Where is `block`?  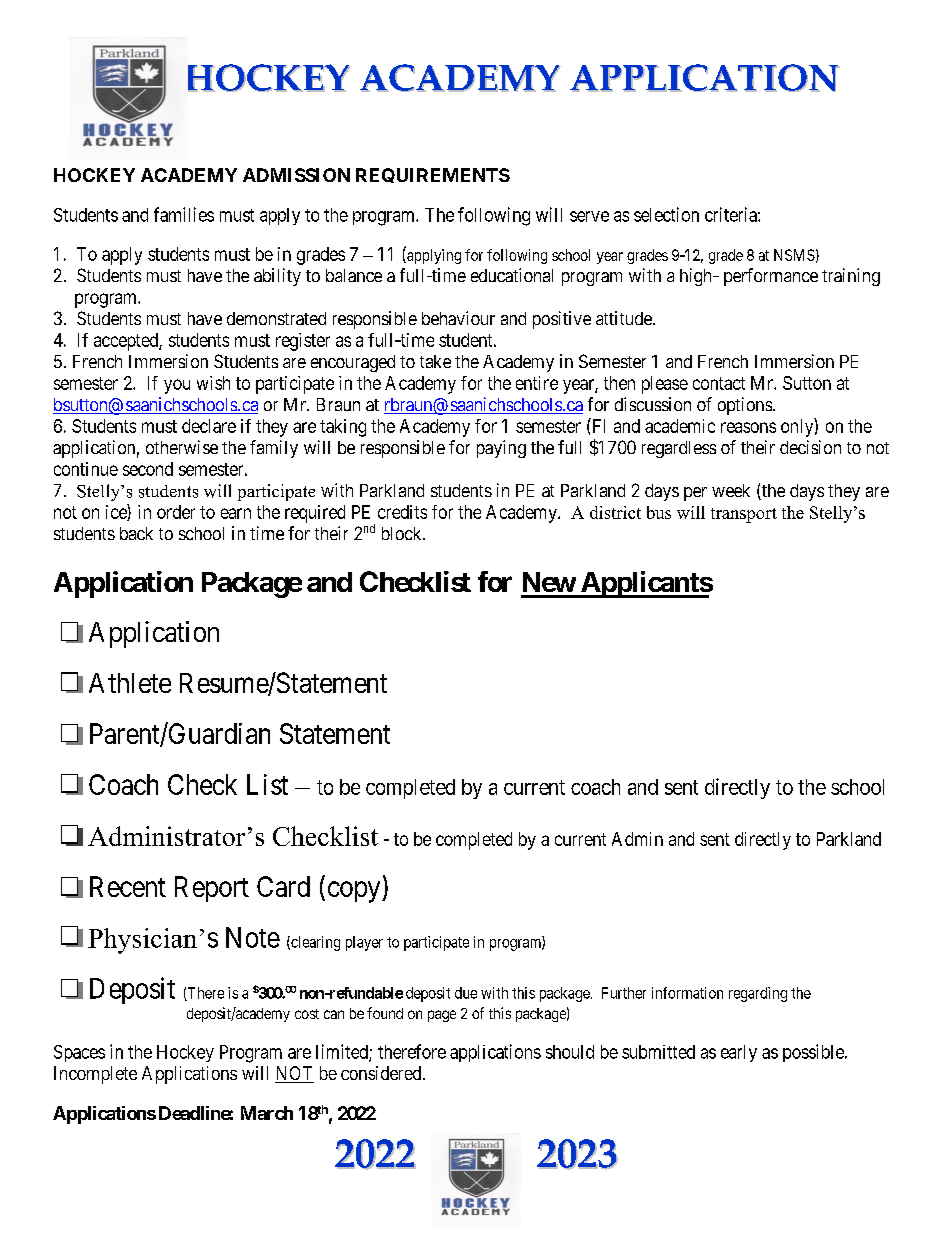
block is located at coordinates (403, 533).
